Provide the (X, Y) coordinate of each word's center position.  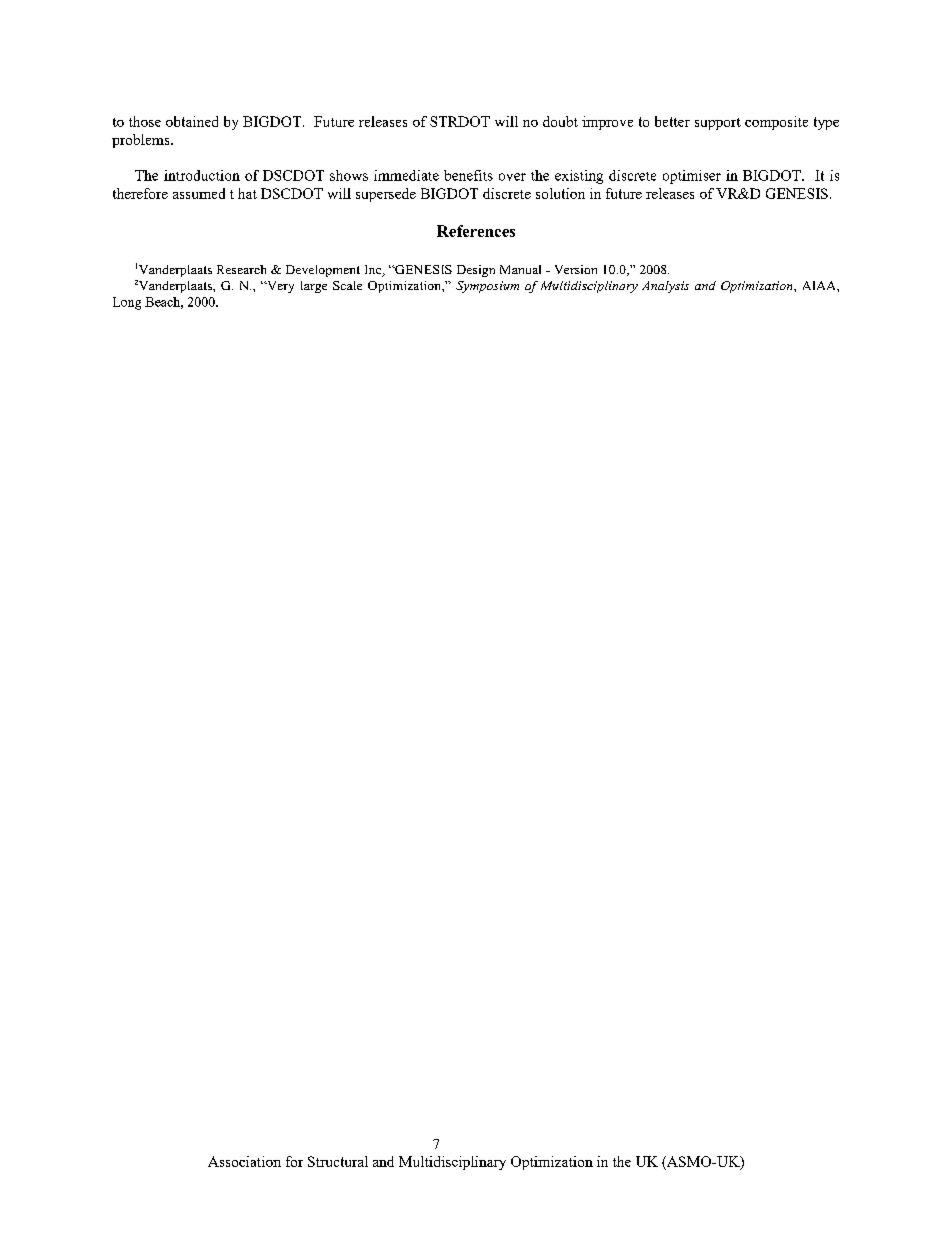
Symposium (487, 287)
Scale (347, 285)
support (718, 124)
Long (127, 303)
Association (244, 1161)
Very (279, 287)
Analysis (665, 287)
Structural (338, 1161)
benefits (468, 175)
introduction (202, 175)
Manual (520, 269)
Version (576, 269)
